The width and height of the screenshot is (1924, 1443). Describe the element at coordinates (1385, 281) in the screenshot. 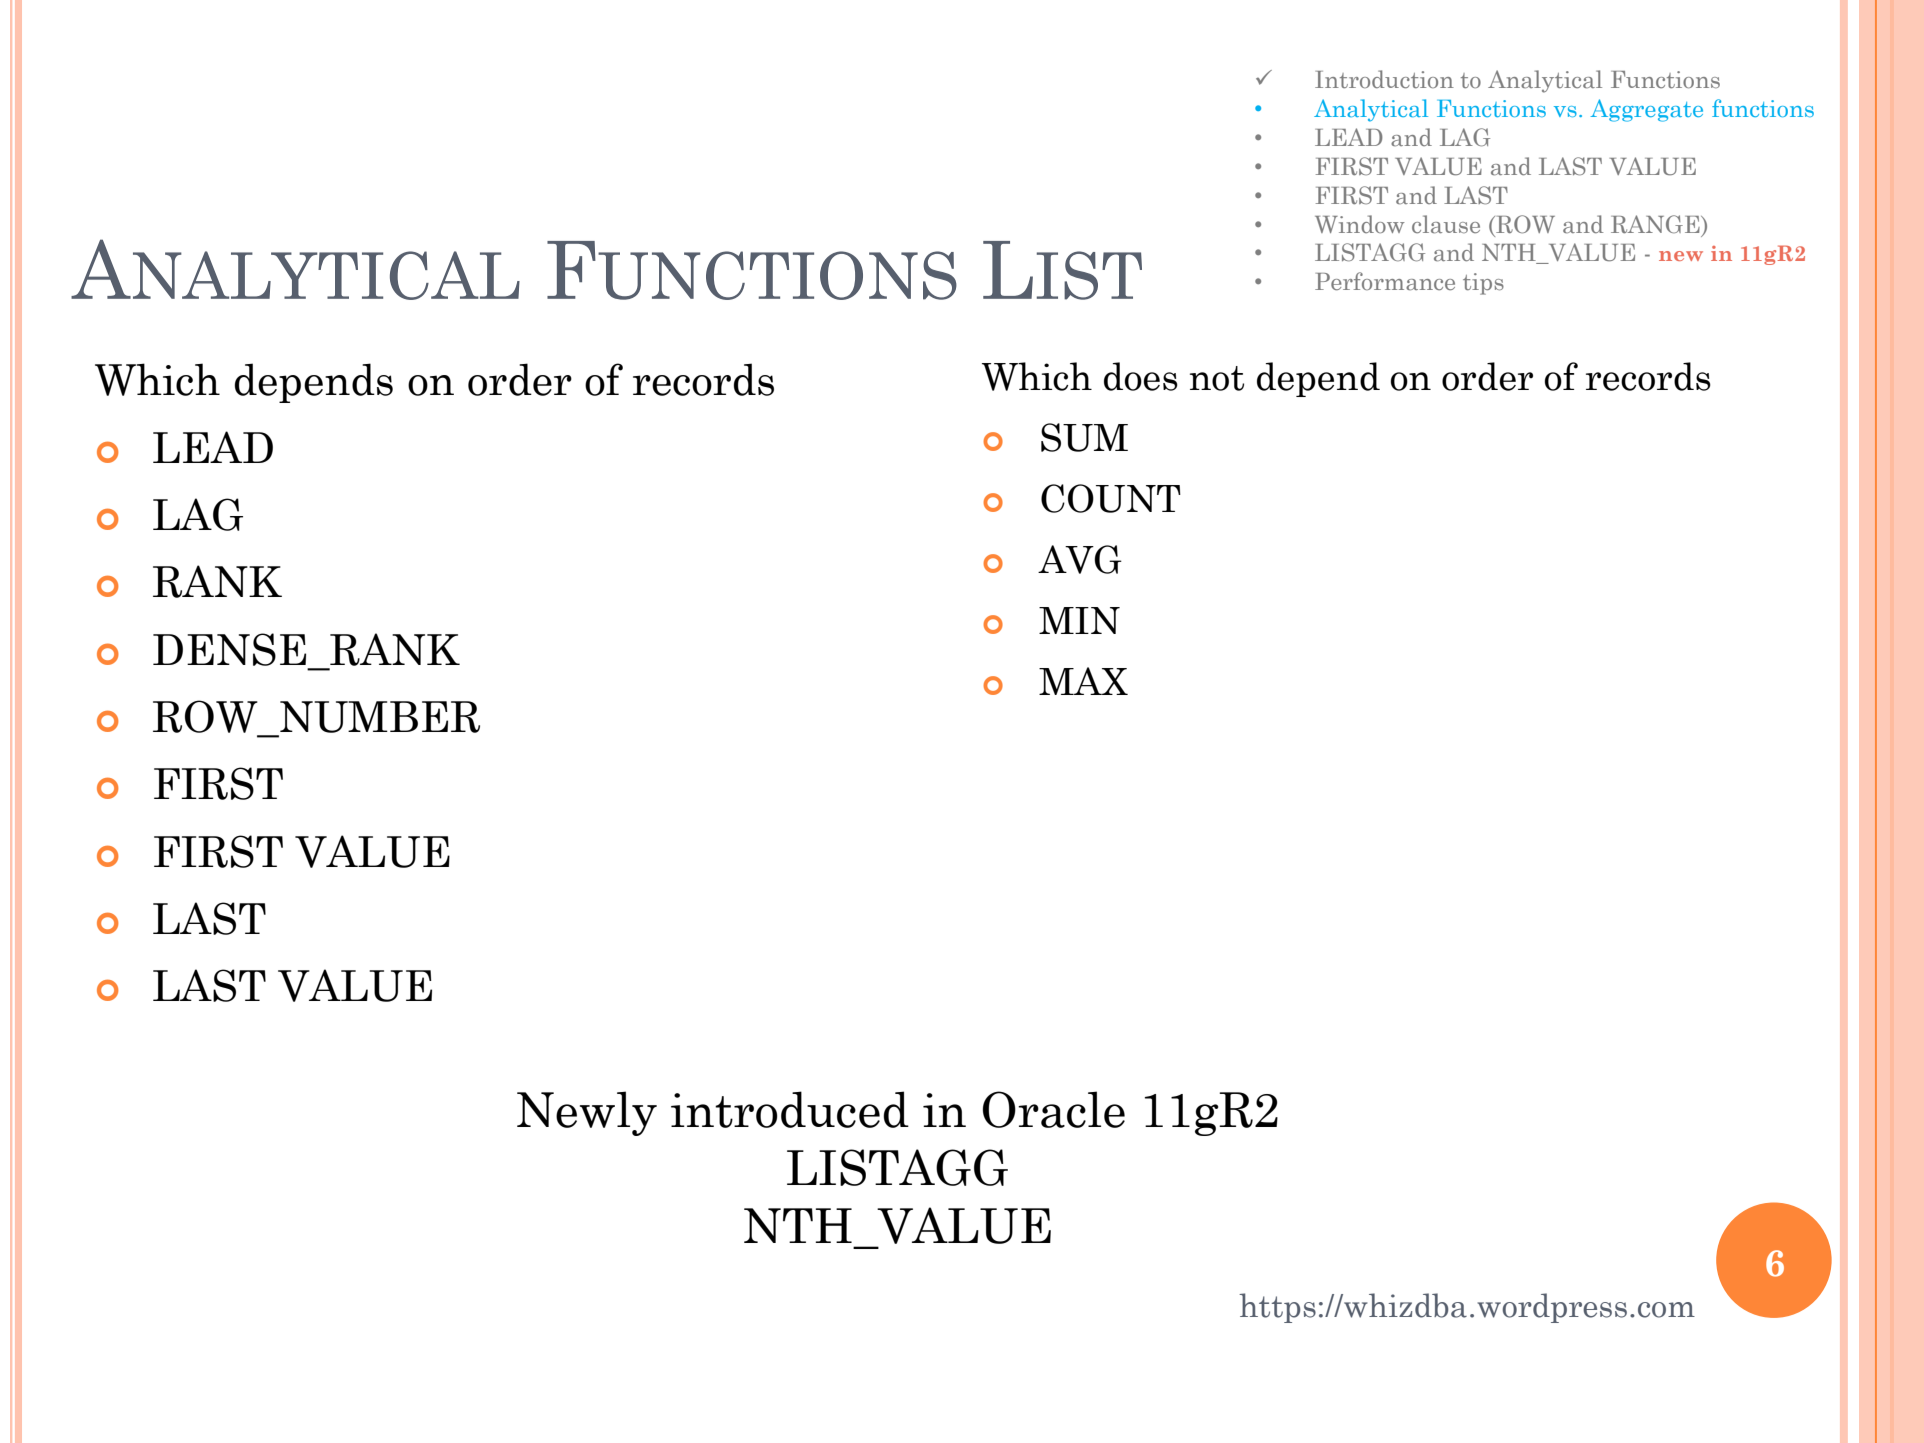

I see `Performance` at that location.
